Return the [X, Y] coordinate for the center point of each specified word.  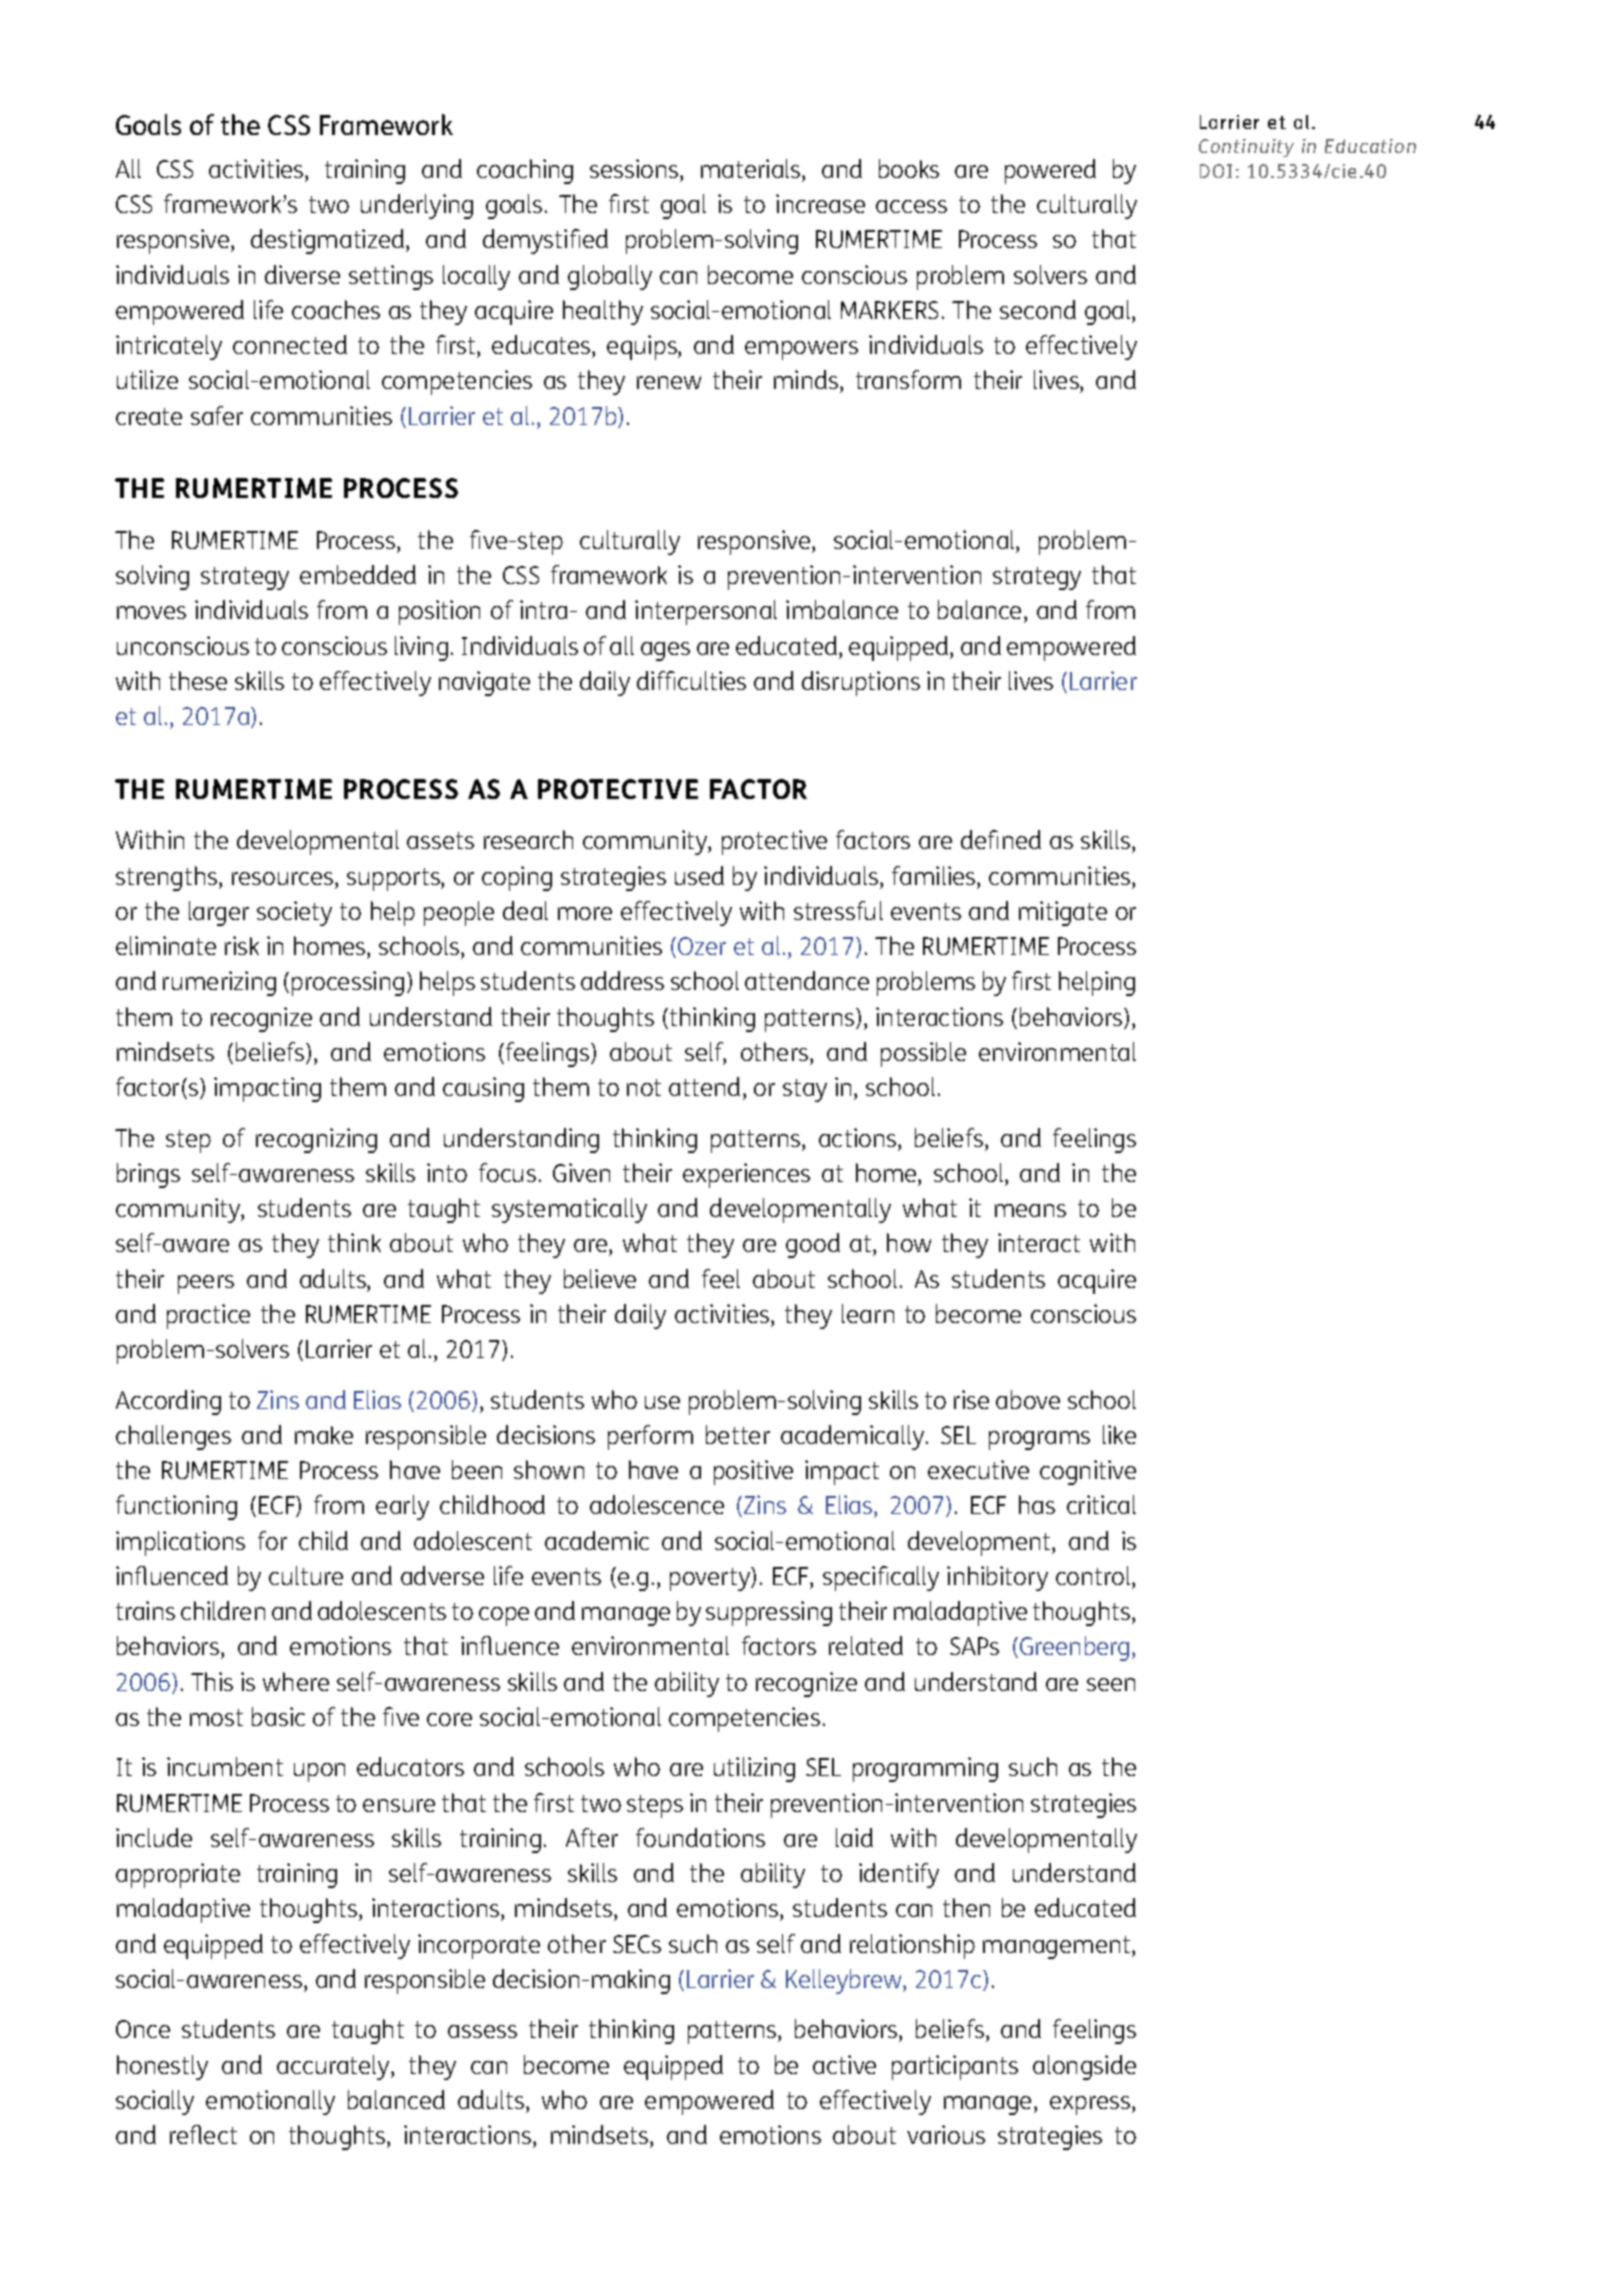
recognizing [316, 1140]
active [844, 2064]
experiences [746, 1175]
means [1030, 1210]
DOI [1216, 171]
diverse [302, 274]
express [1091, 2105]
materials [752, 168]
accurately [334, 2067]
